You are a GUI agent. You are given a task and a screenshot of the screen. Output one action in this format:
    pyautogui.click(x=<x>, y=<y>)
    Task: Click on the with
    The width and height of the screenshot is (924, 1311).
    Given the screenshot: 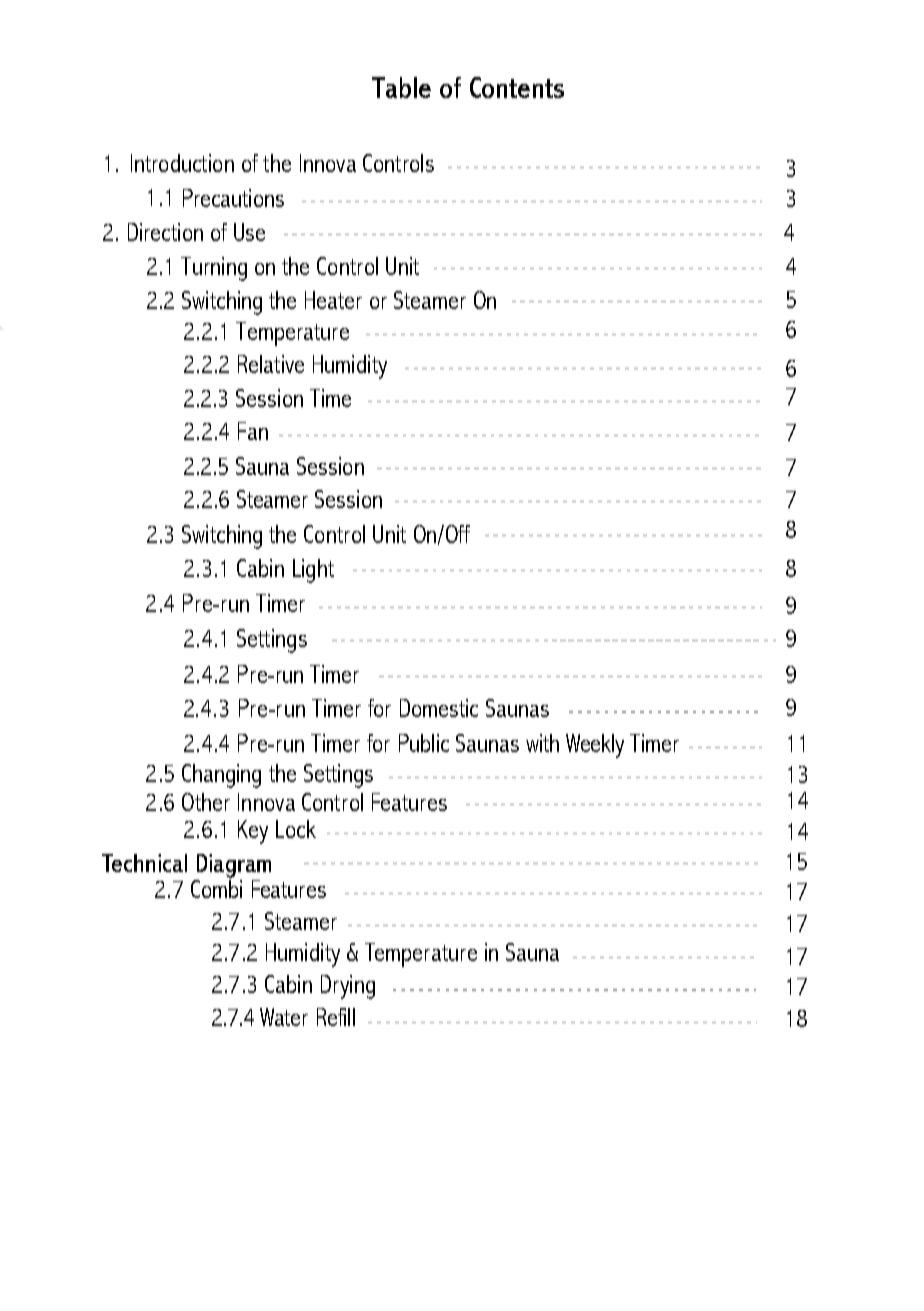 What is the action you would take?
    pyautogui.click(x=542, y=743)
